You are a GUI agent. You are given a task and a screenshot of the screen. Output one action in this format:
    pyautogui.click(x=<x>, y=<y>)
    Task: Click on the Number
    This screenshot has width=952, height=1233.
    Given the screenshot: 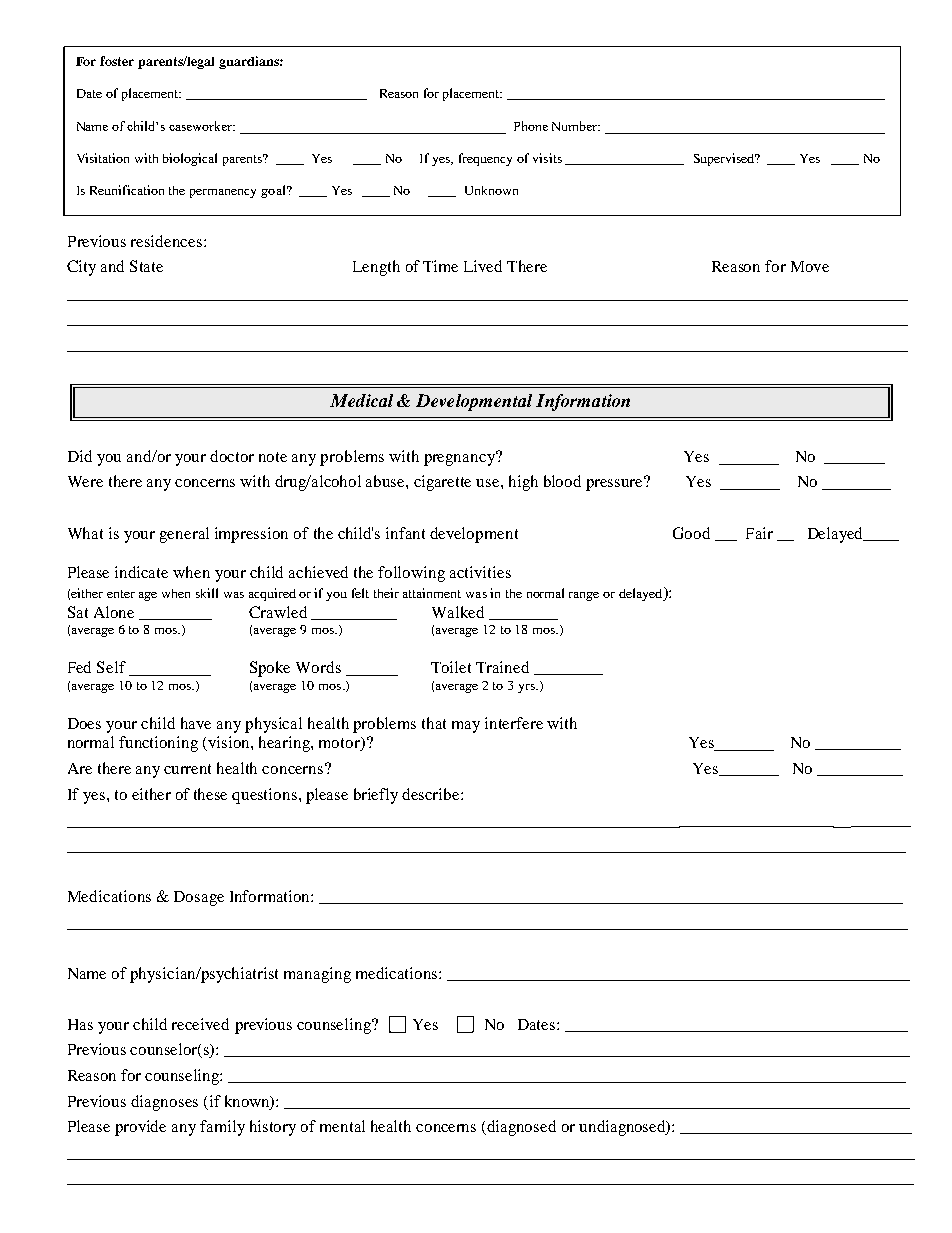 What is the action you would take?
    pyautogui.click(x=576, y=126)
